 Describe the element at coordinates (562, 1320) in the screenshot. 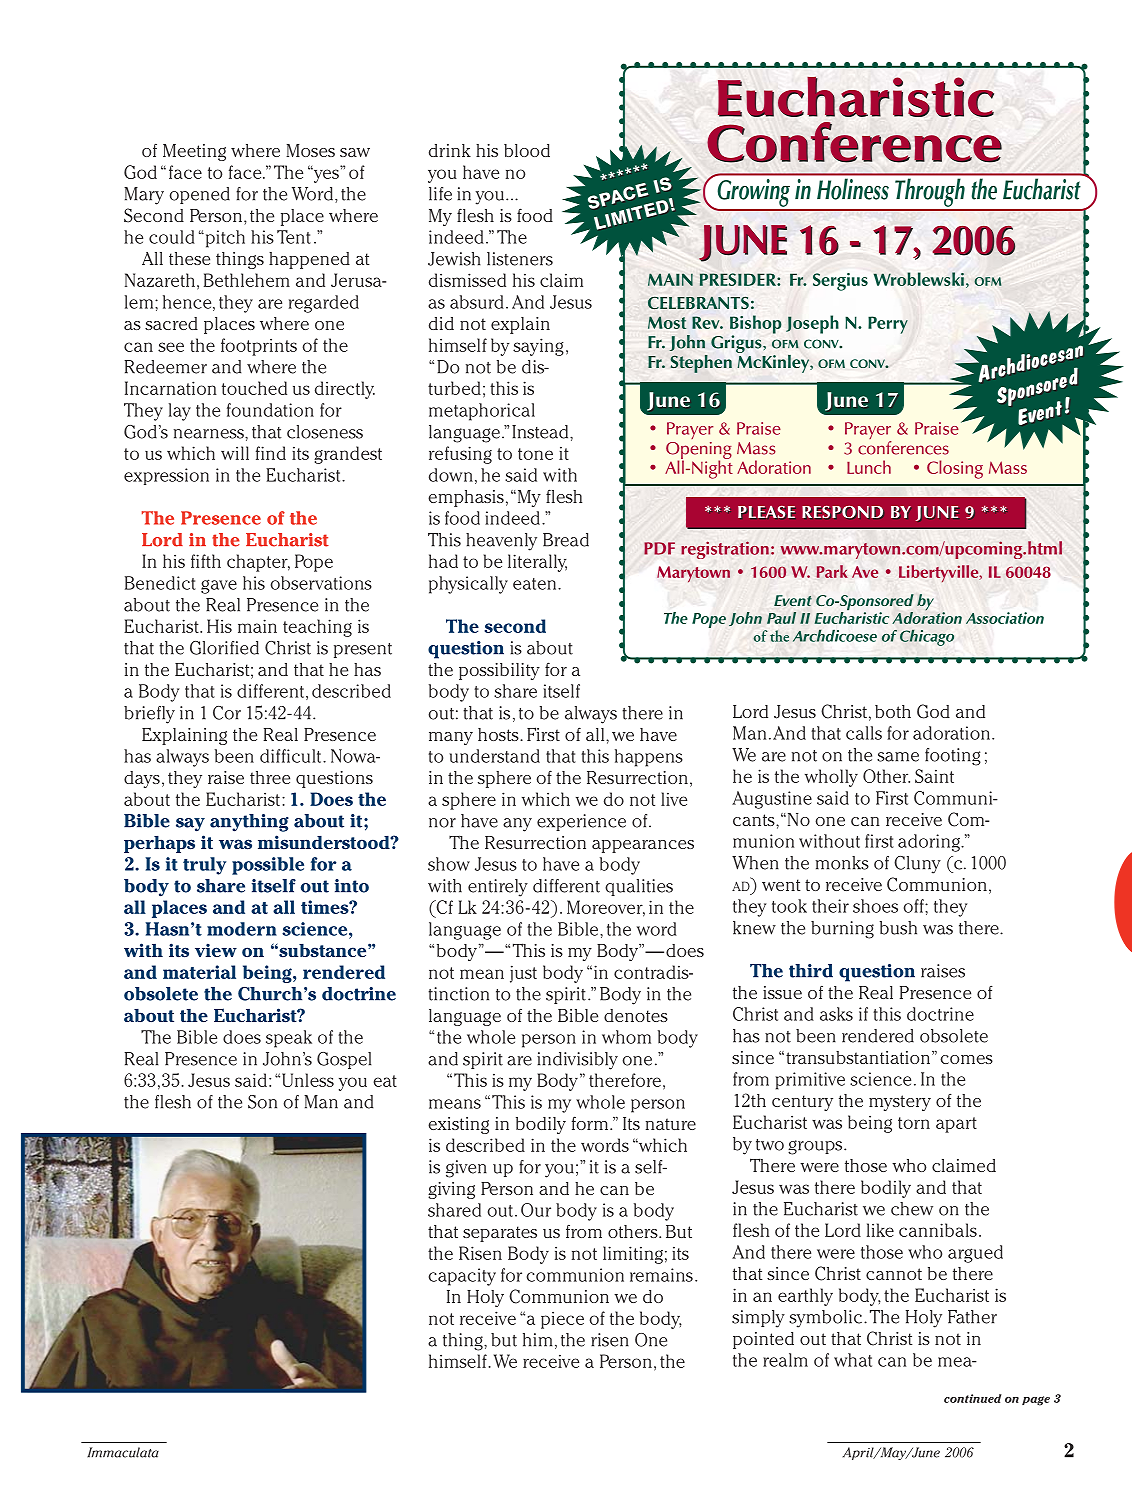

I see `piece` at that location.
